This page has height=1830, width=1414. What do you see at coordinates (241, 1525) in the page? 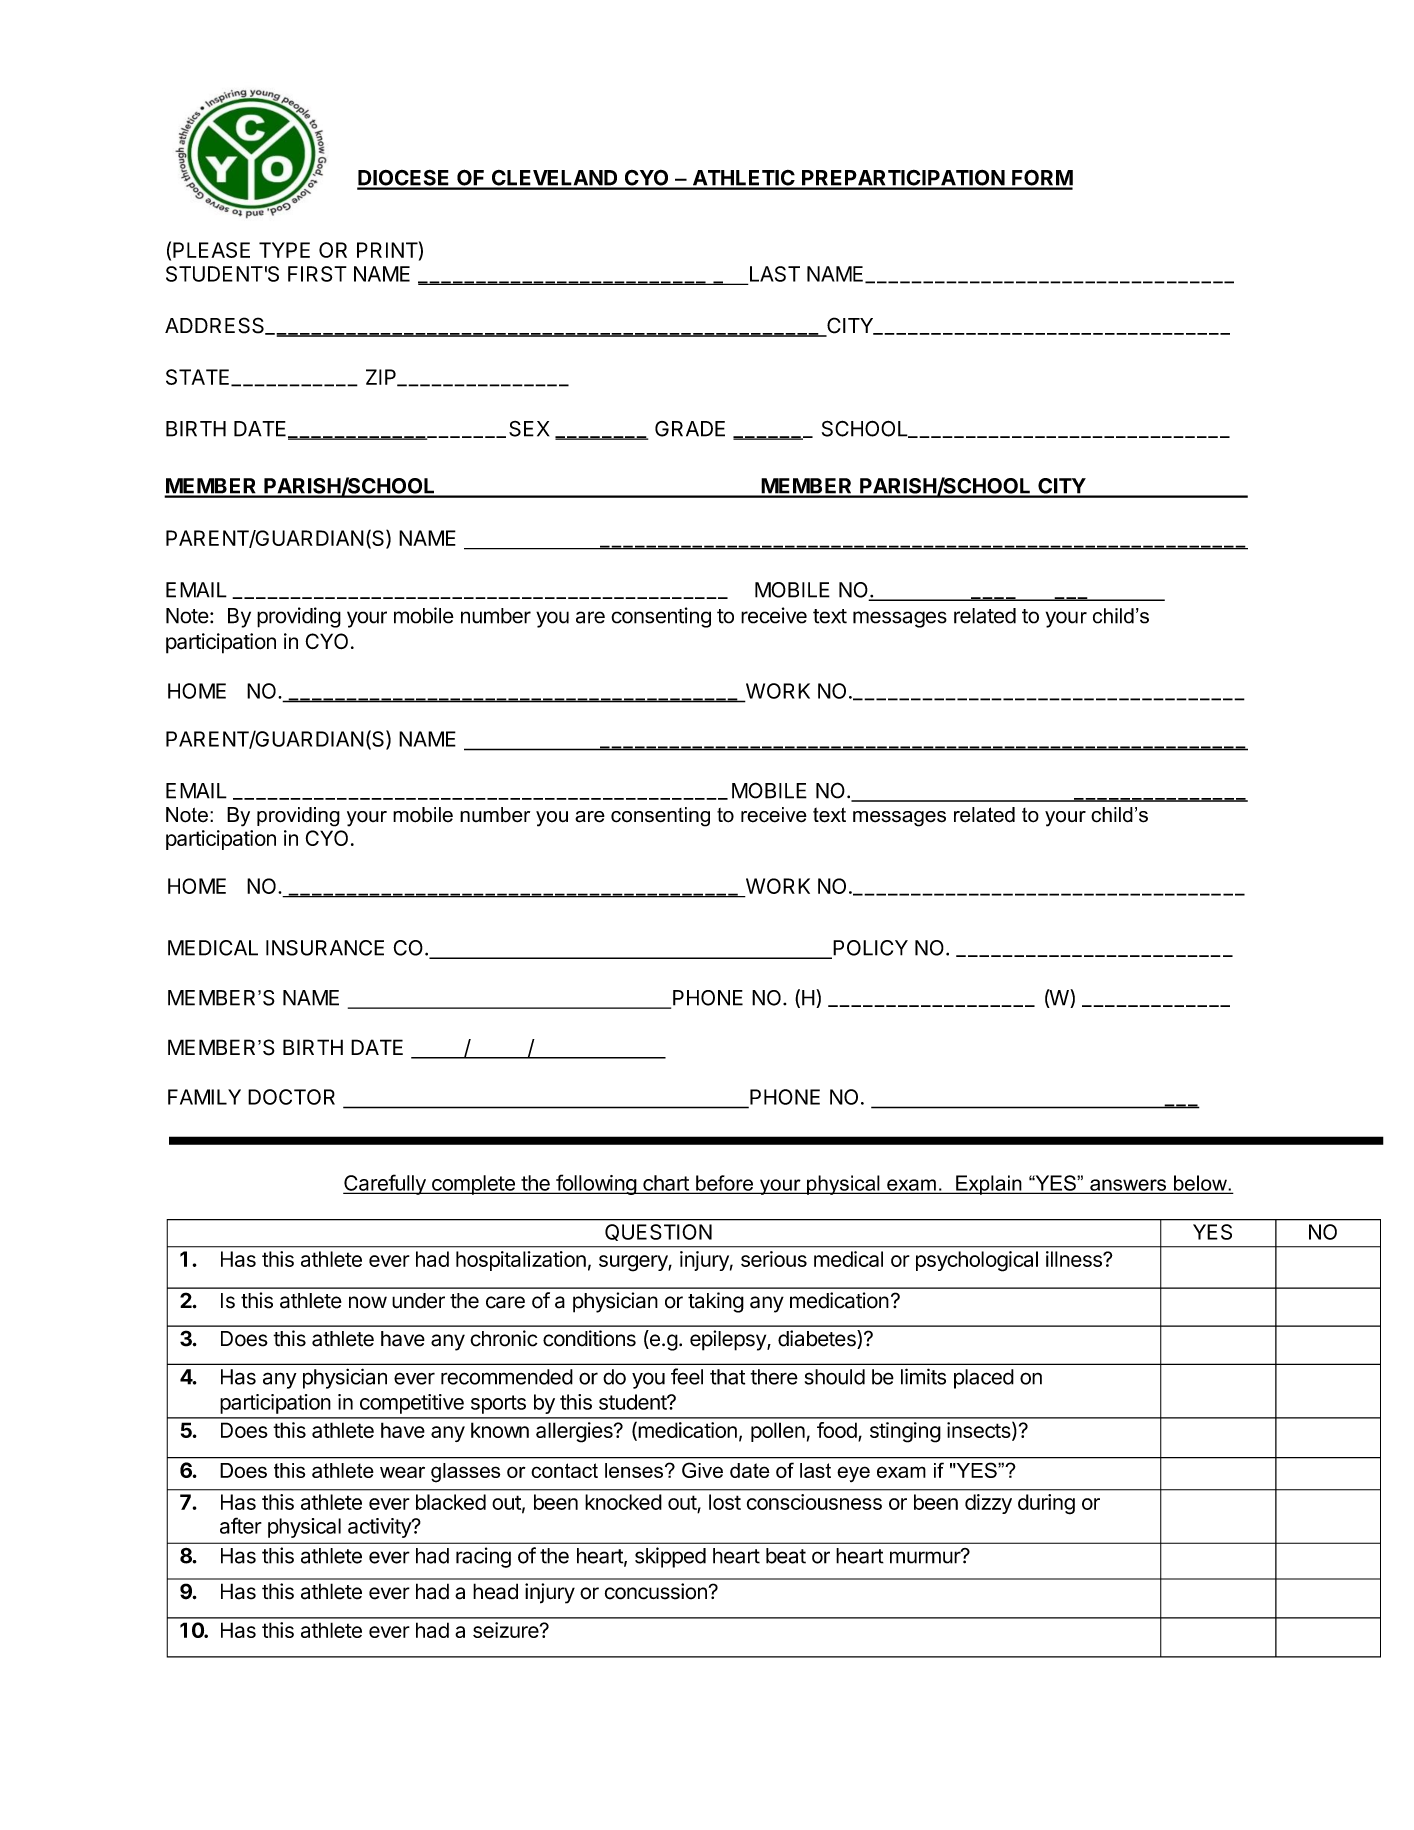
I see `after` at bounding box center [241, 1525].
